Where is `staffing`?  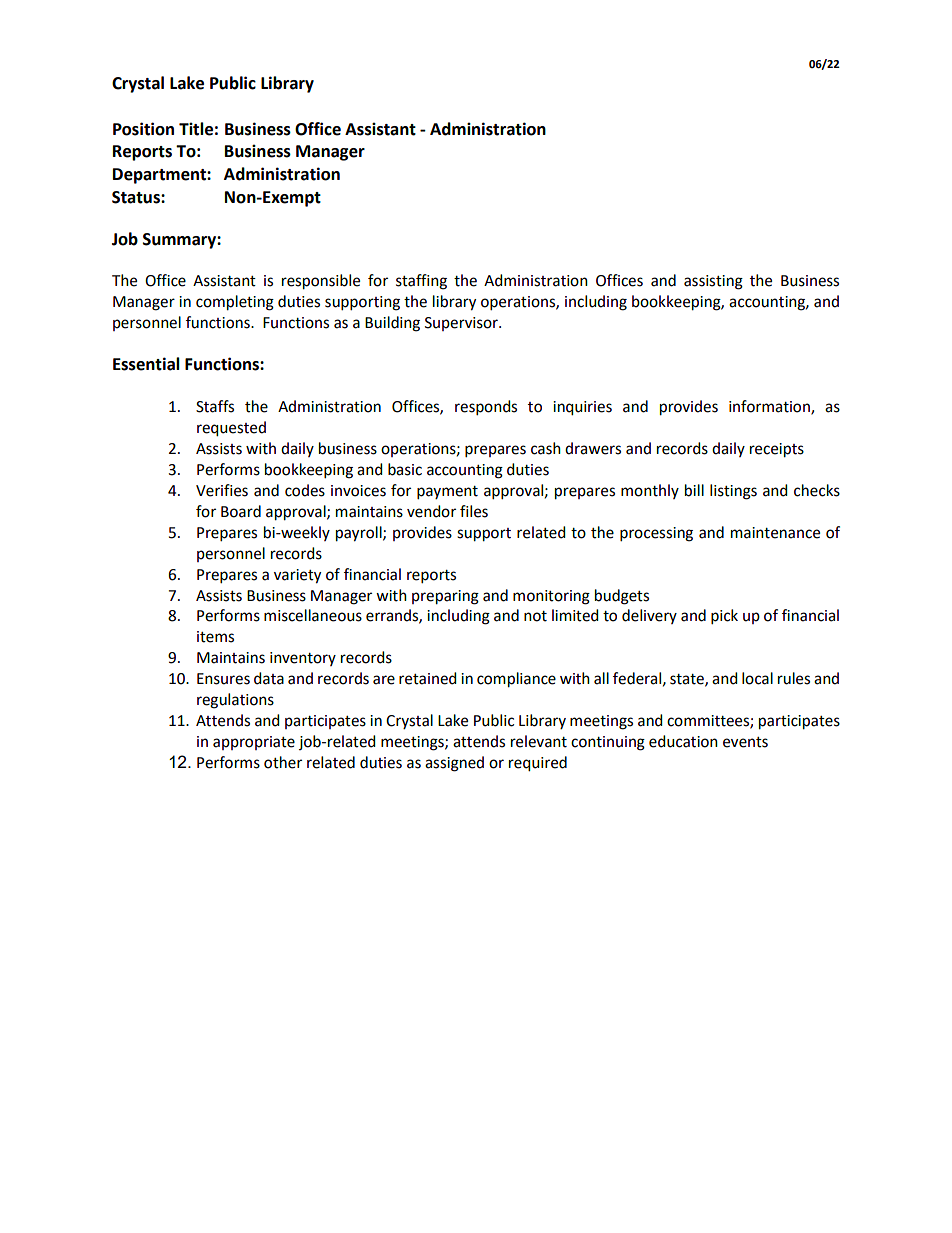
staffing is located at coordinates (421, 282).
